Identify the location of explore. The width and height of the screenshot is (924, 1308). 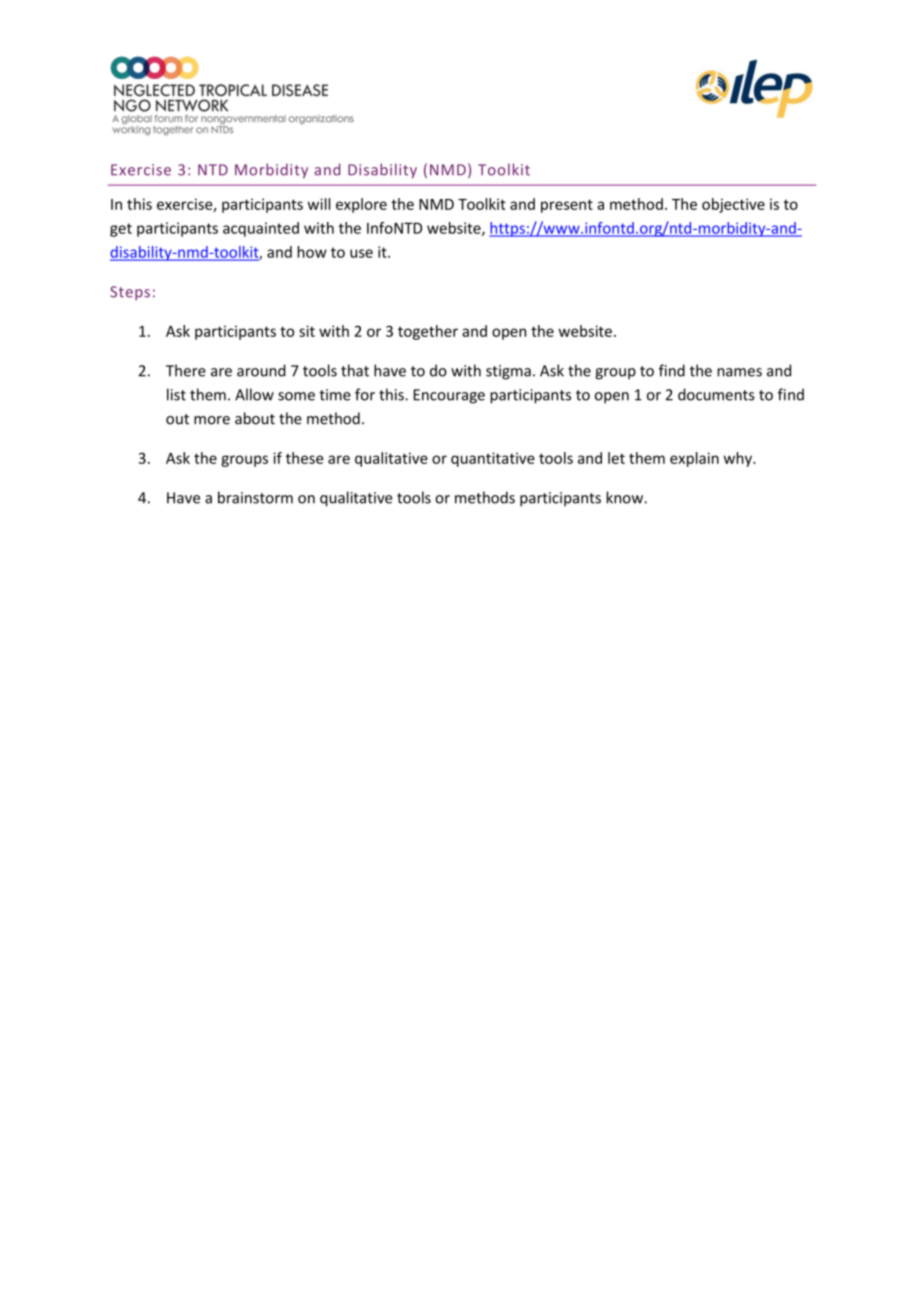
(361, 205).
